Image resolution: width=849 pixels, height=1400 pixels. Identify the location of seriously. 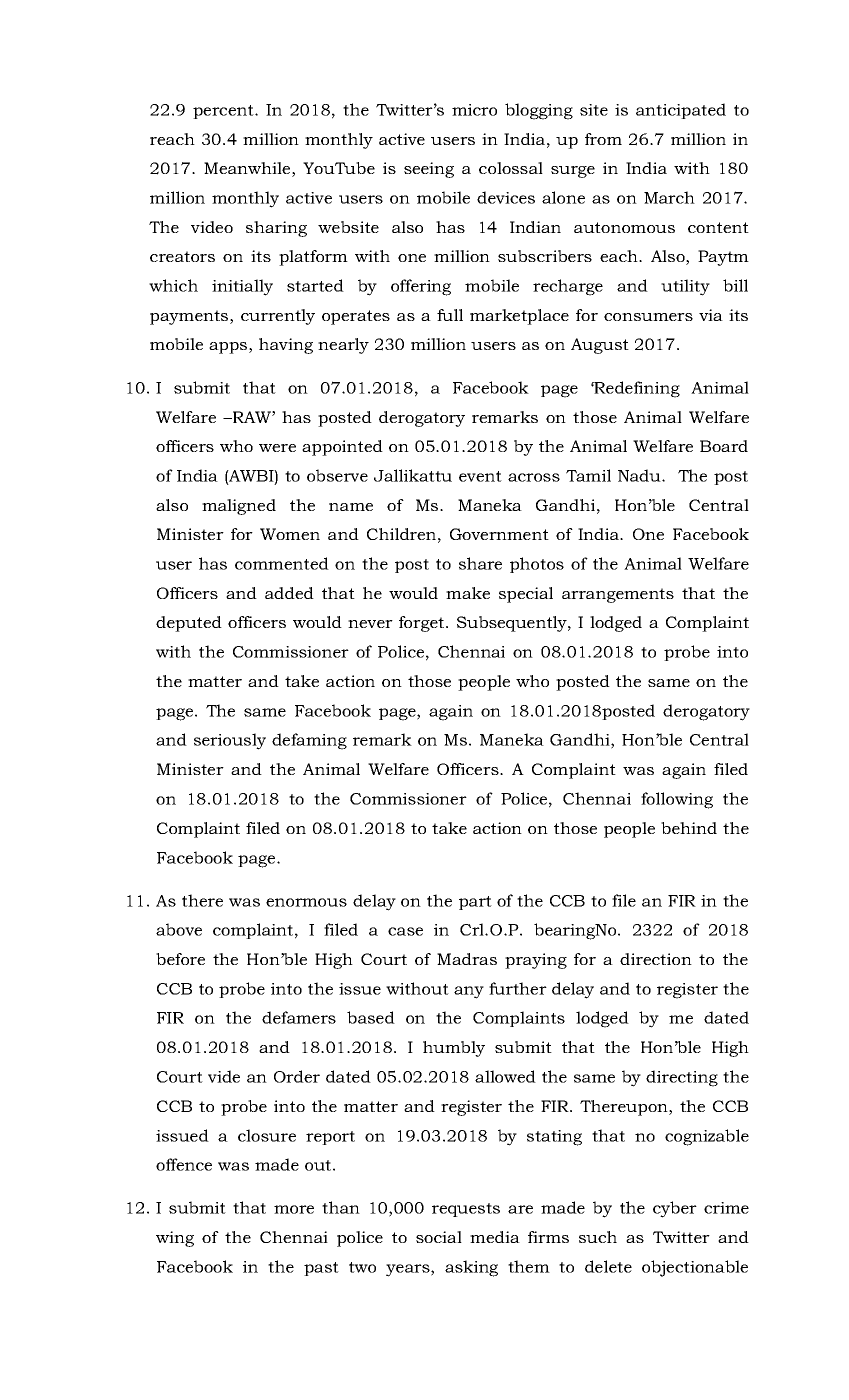
(230, 741).
